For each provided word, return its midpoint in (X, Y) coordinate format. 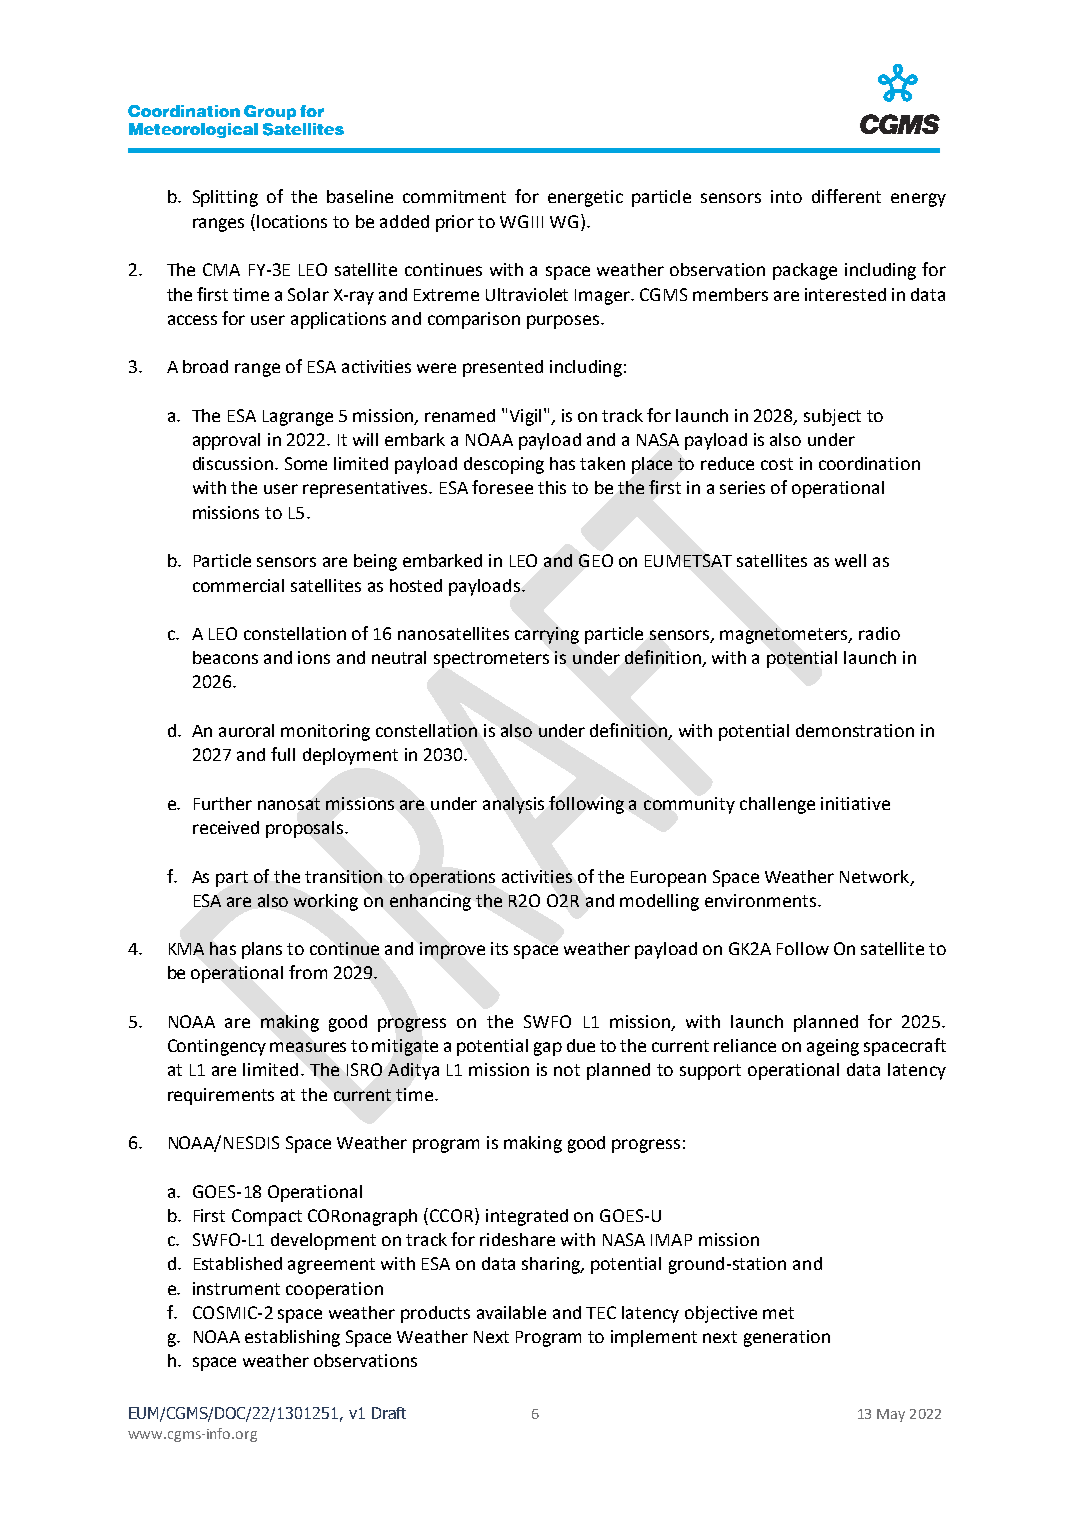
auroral (246, 730)
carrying (547, 635)
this (552, 487)
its (499, 948)
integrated (527, 1217)
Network (876, 877)
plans (262, 950)
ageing (833, 1047)
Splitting (225, 198)
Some (306, 463)
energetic (585, 198)
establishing (292, 1338)
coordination (869, 463)
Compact (267, 1217)
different (846, 196)
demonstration (855, 730)
